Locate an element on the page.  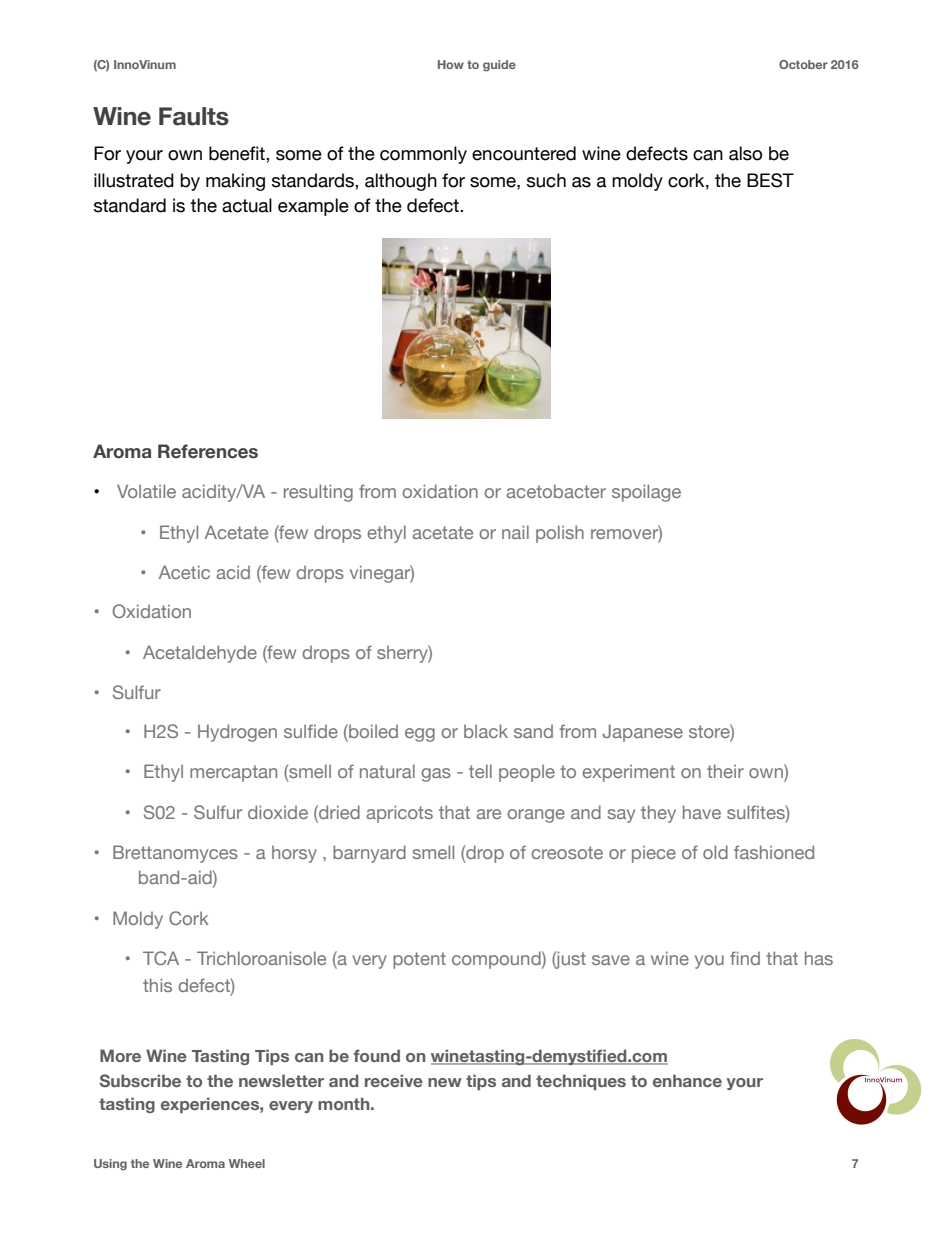
Wheel is located at coordinates (247, 1163).
